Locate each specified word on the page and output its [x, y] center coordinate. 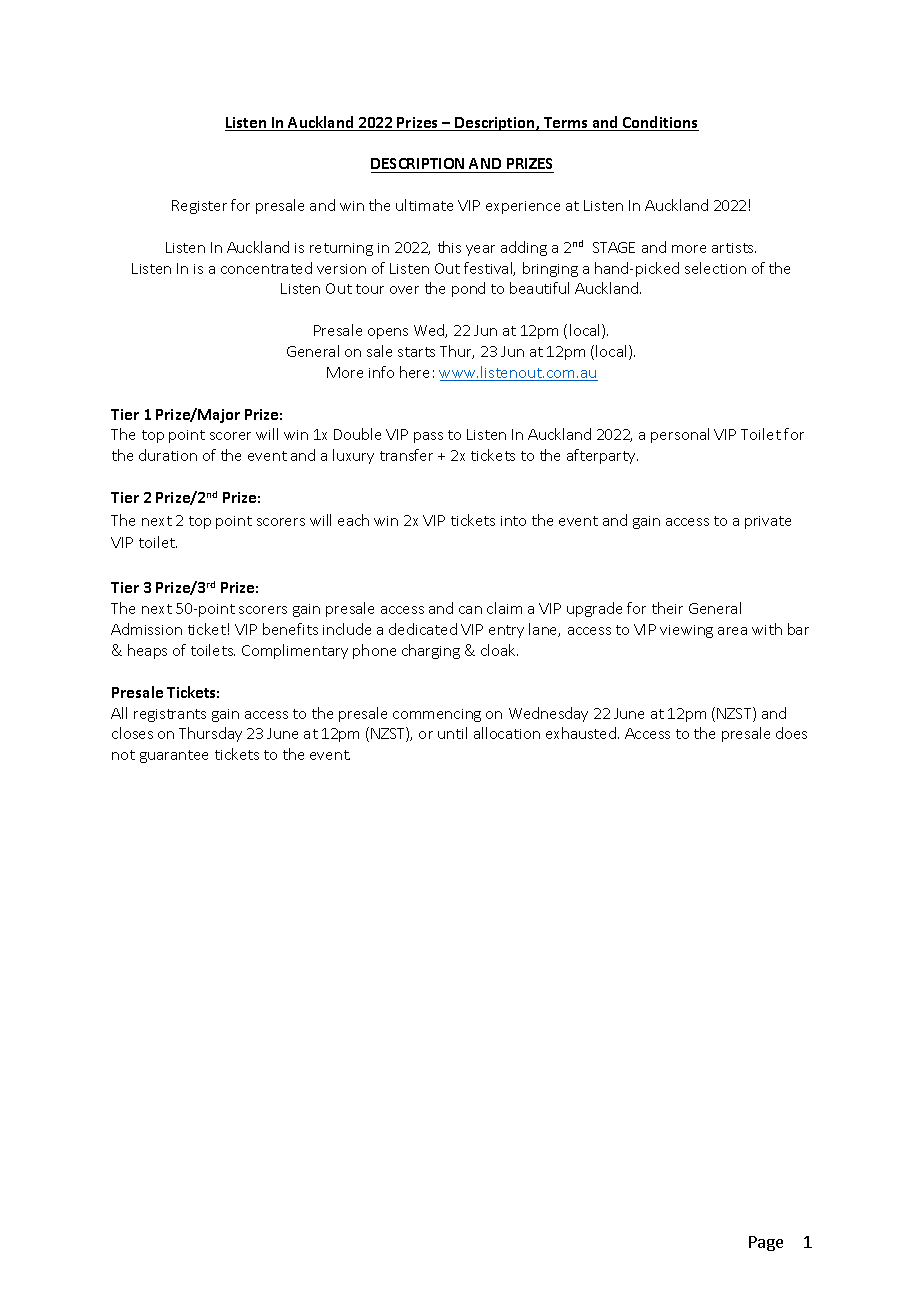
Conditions [659, 123]
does [791, 733]
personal [680, 435]
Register [199, 207]
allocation [507, 733]
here [414, 372]
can [470, 610]
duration [168, 455]
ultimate [424, 205]
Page [766, 1243]
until [452, 733]
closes [132, 733]
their [667, 608]
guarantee [174, 756]
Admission [146, 629]
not [123, 755]
